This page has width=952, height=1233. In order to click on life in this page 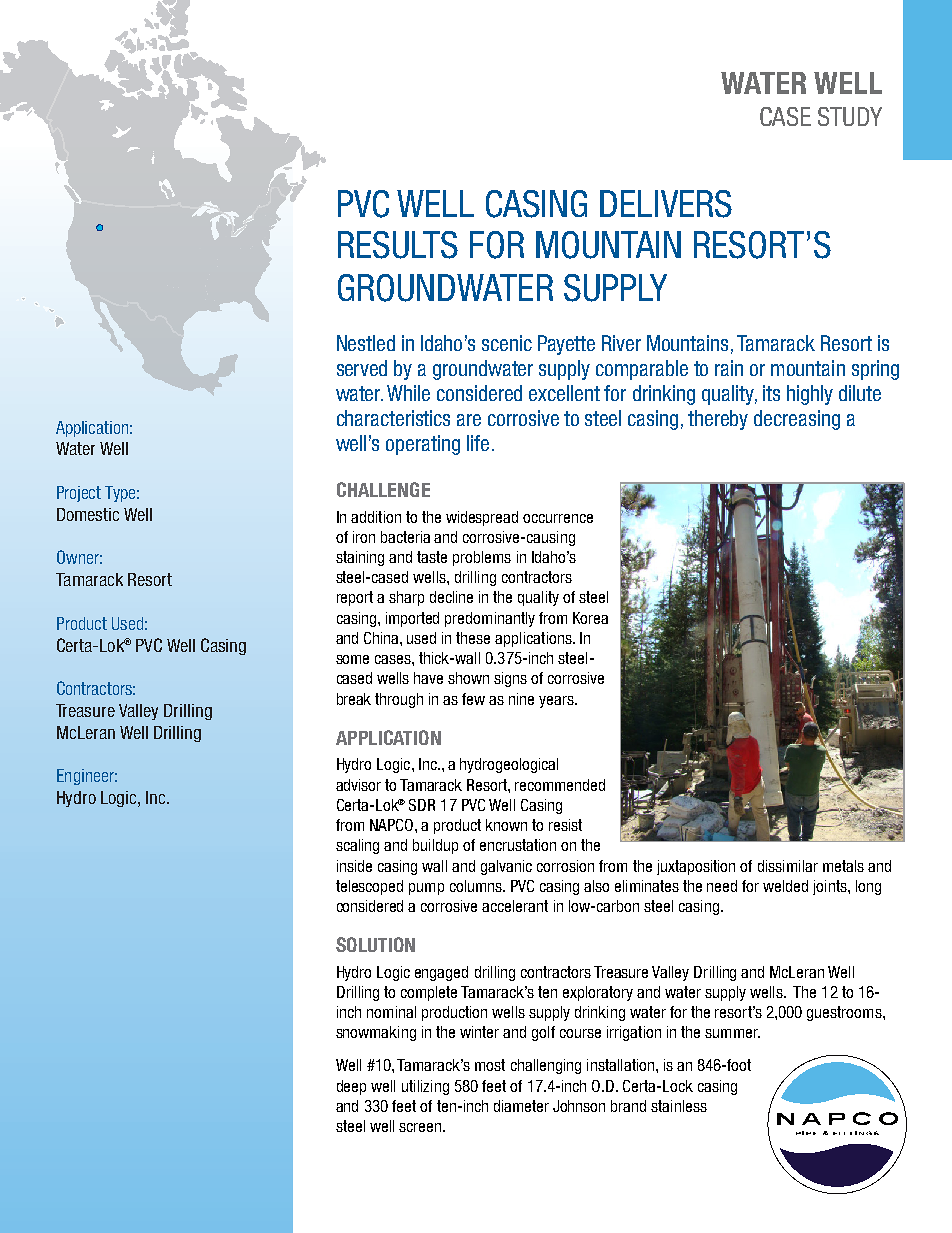, I will do `click(478, 443)`.
